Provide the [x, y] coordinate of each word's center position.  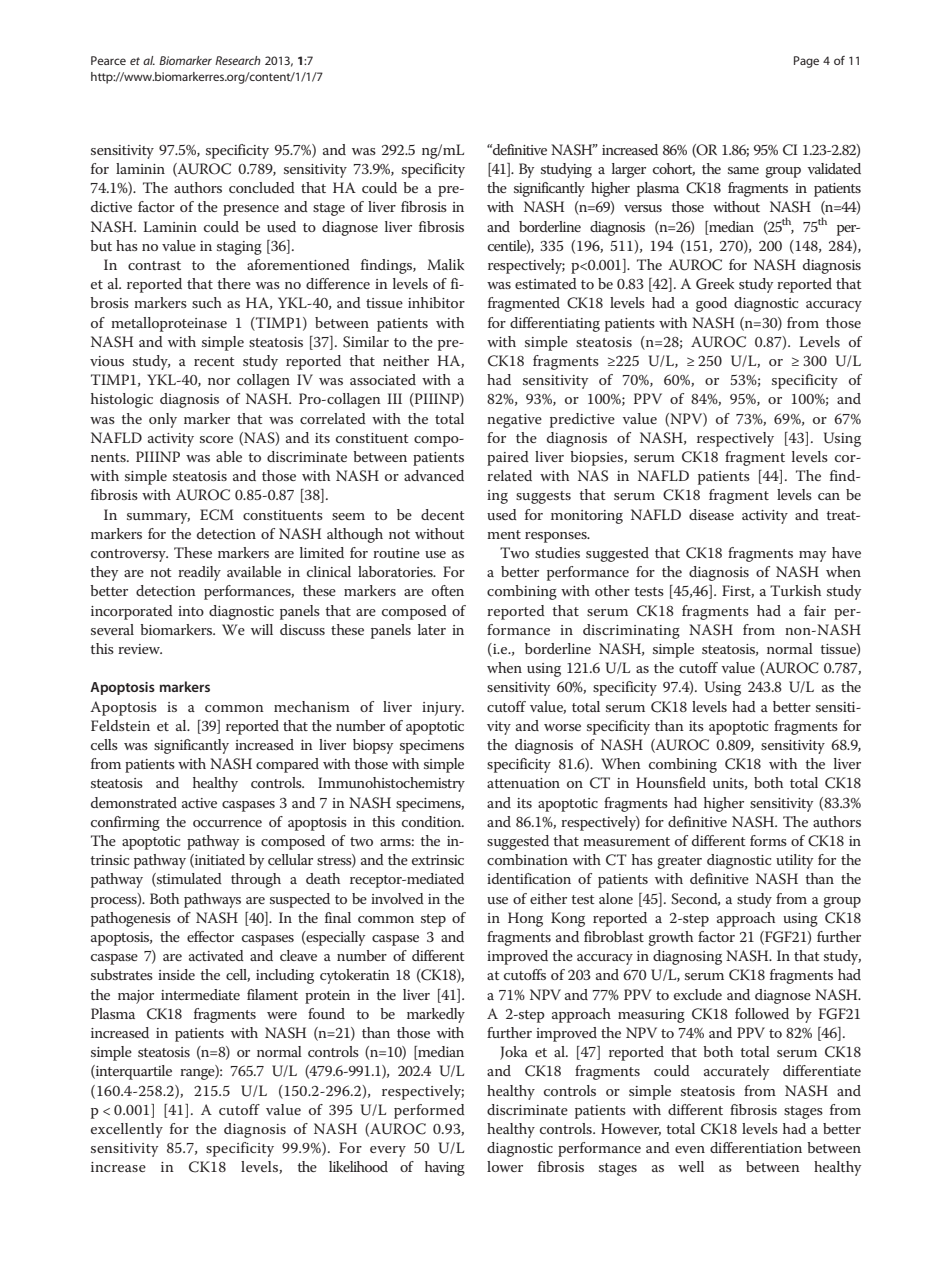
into [191, 611]
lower [505, 1166]
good [711, 304]
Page [806, 62]
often [448, 590]
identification [529, 878]
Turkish [795, 590]
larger [629, 170]
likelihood [358, 1166]
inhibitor [436, 302]
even [690, 1149]
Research [238, 60]
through [256, 880]
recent [214, 361]
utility [794, 861]
